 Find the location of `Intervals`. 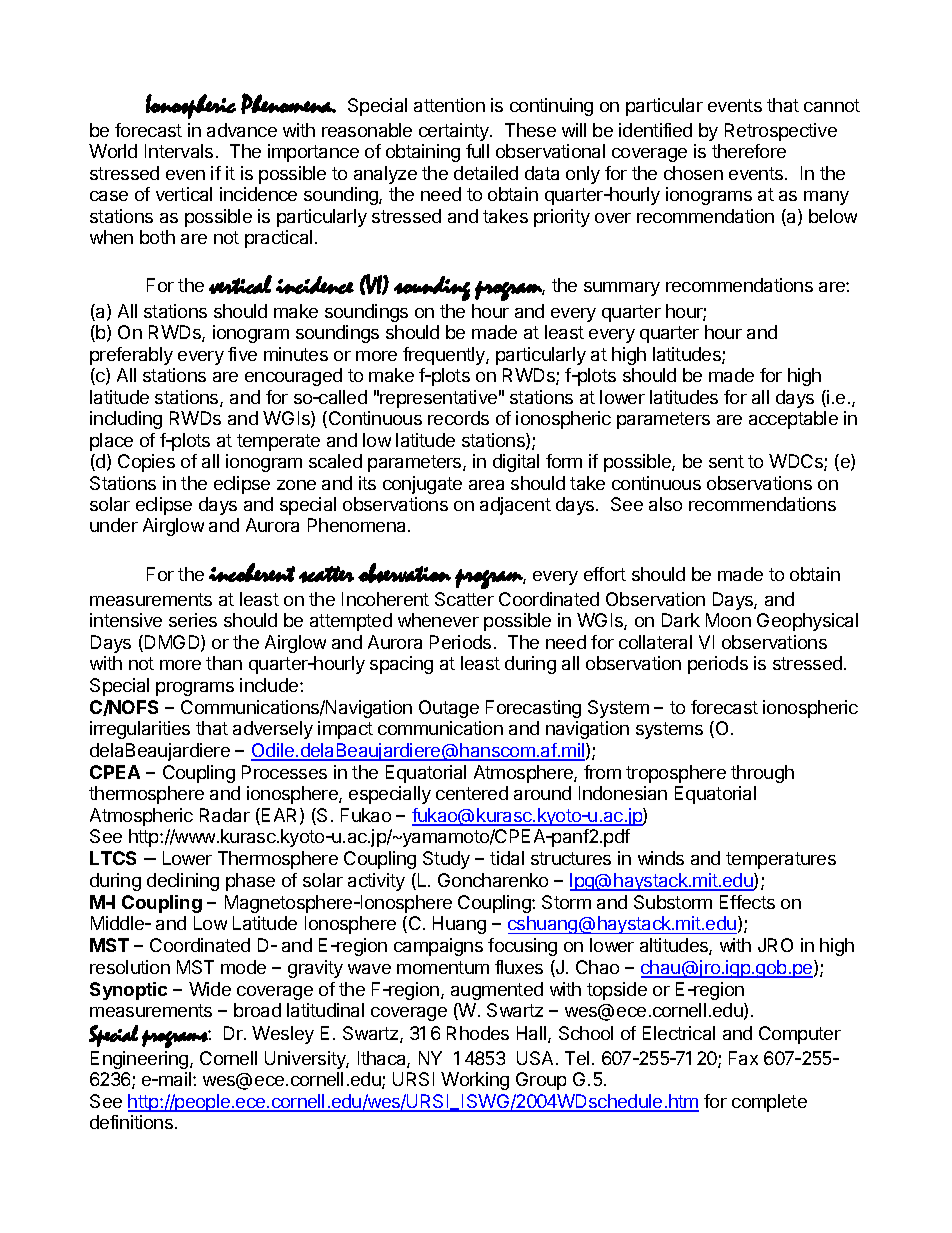

Intervals is located at coordinates (179, 151).
